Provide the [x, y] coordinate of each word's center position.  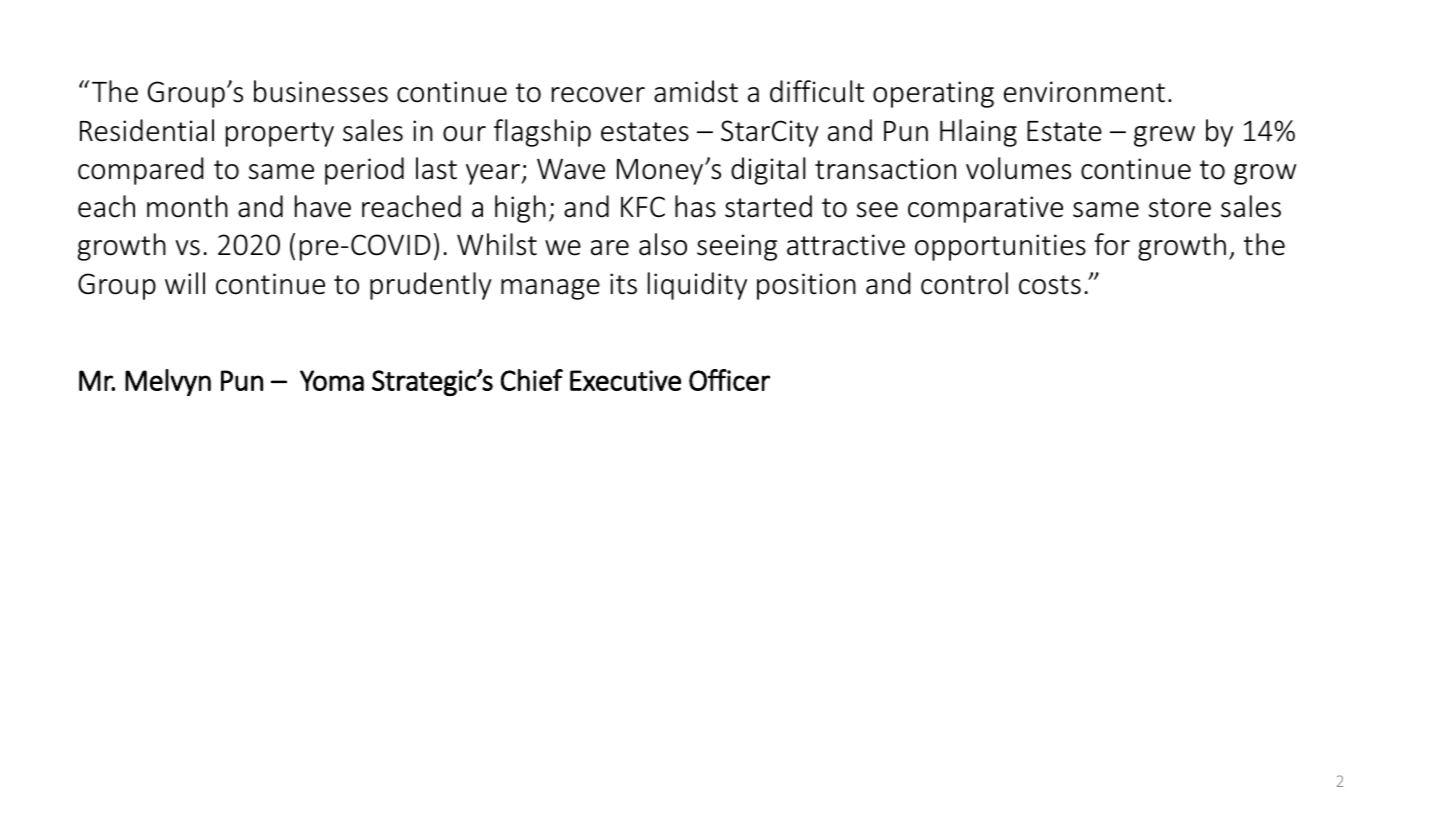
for [1112, 244]
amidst [696, 91]
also [663, 244]
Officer [729, 380]
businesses [321, 91]
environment [1084, 92]
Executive [625, 380]
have [323, 206]
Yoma [332, 380]
